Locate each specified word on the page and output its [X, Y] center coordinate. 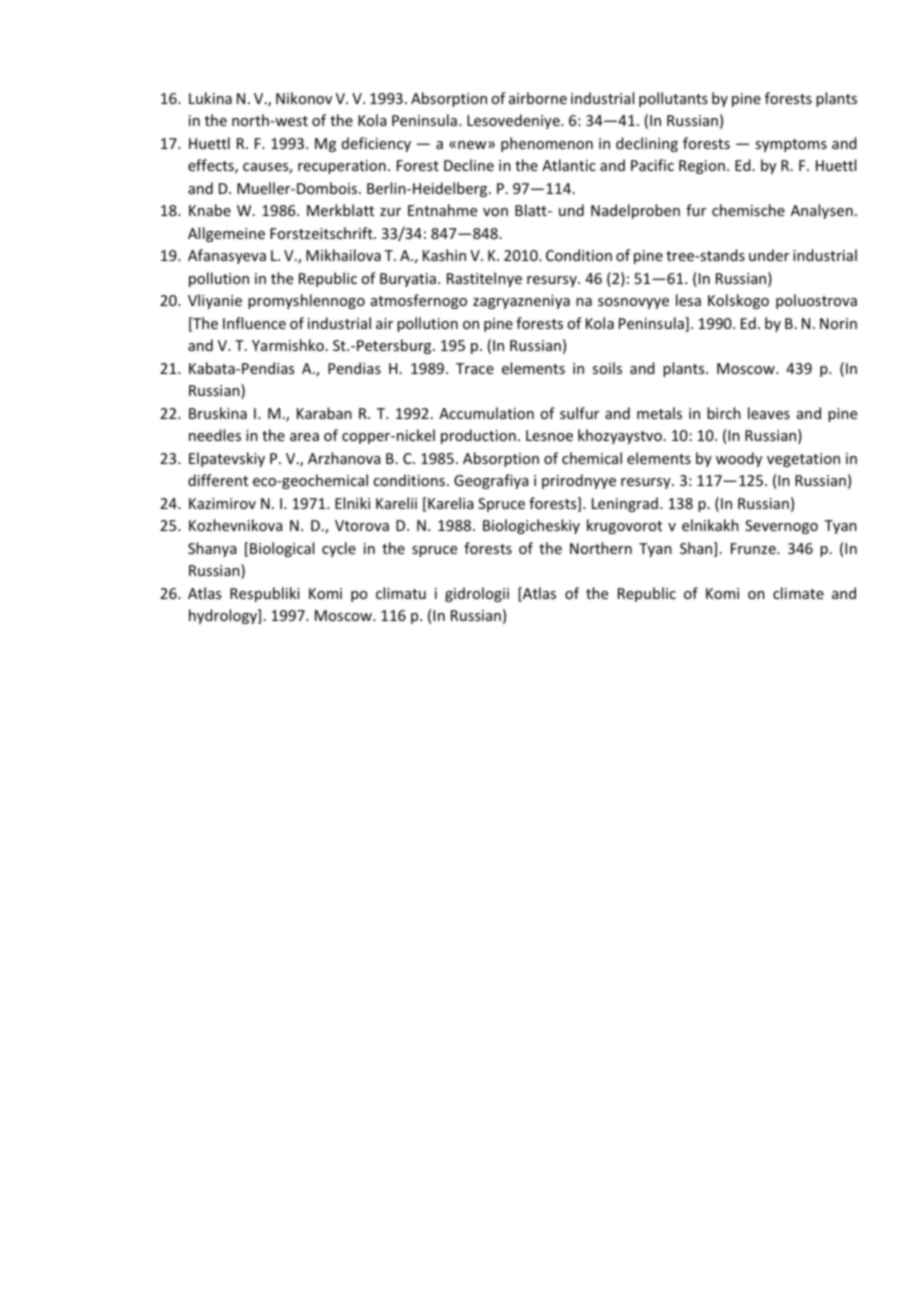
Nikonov [304, 98]
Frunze [754, 548]
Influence [254, 323]
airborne [538, 98]
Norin [838, 323]
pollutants [673, 99]
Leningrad [625, 504]
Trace [475, 368]
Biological [282, 549]
